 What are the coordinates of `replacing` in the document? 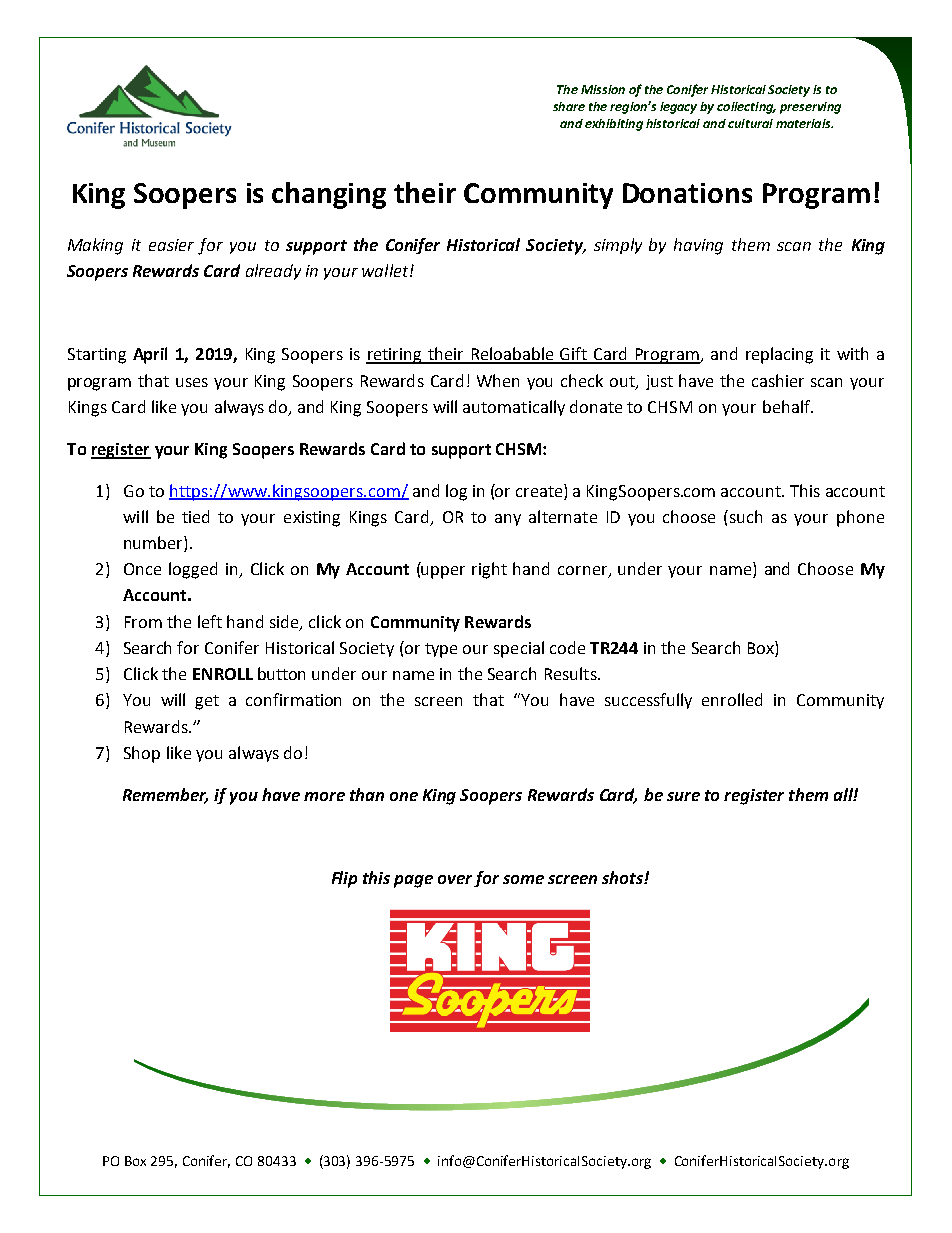 It's located at (779, 355).
